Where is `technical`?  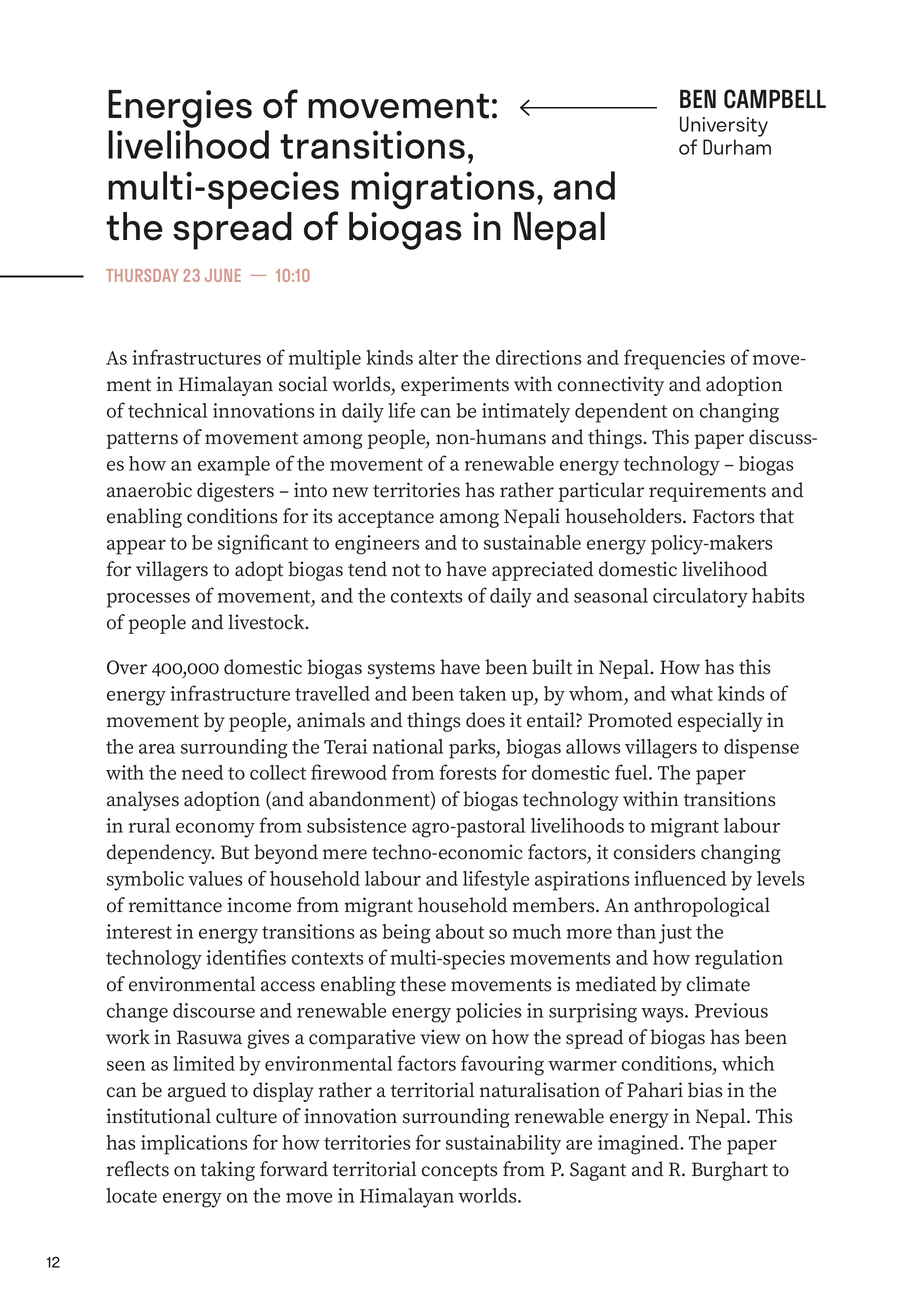
technical is located at coordinates (167, 410).
